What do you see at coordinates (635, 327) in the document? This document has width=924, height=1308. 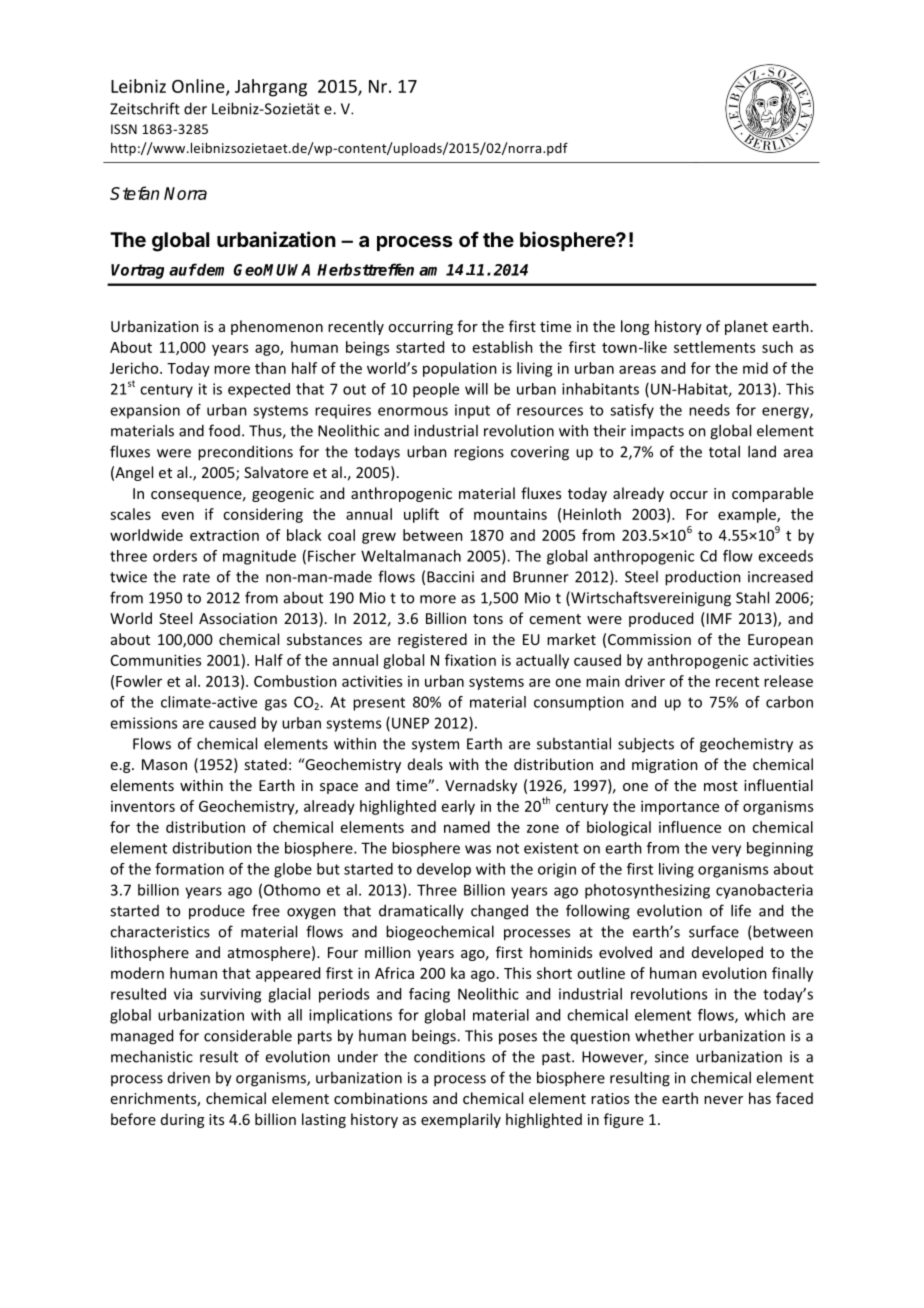 I see `long` at bounding box center [635, 327].
